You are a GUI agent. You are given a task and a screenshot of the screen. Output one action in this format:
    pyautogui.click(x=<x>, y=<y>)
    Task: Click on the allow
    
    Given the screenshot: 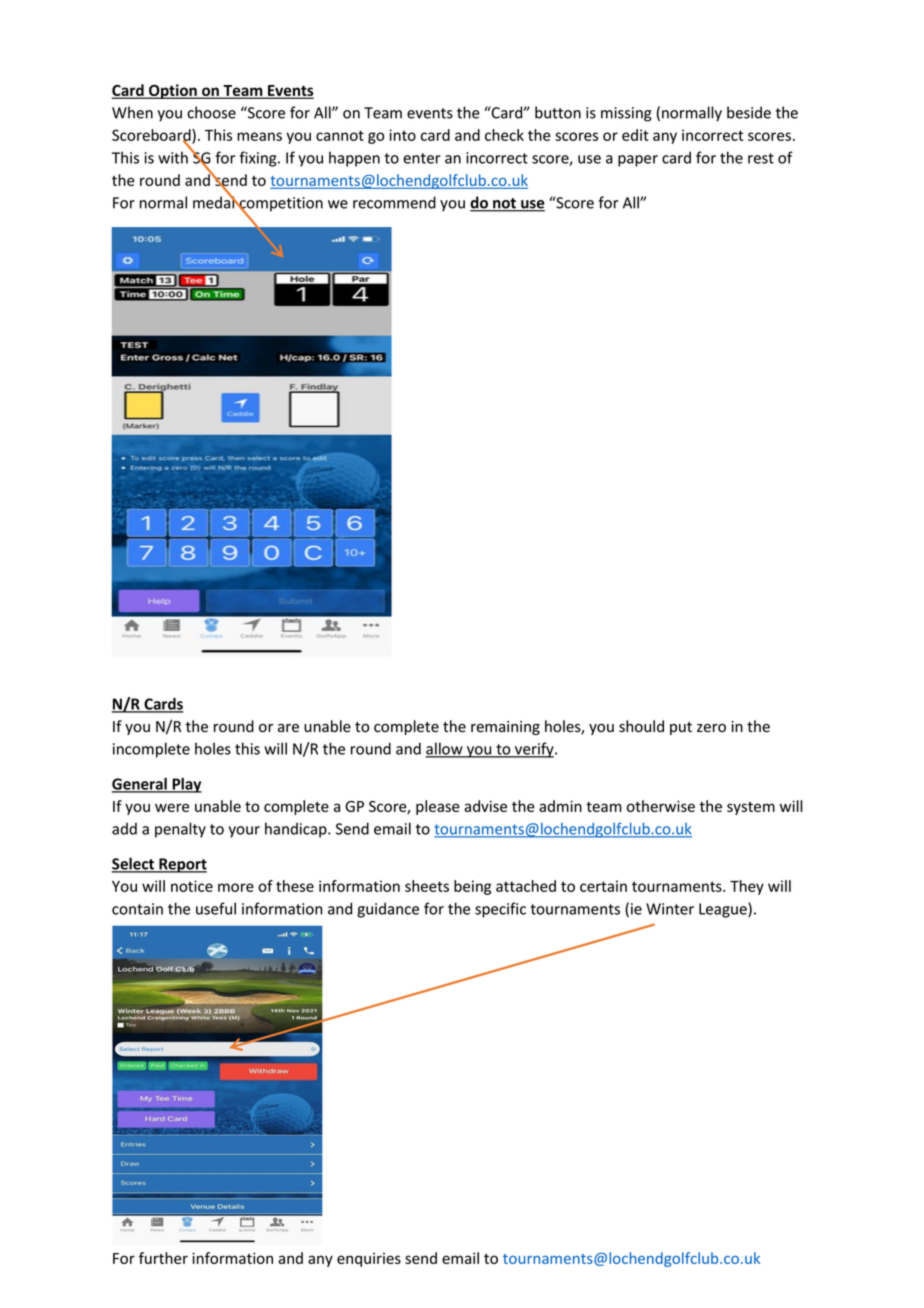 What is the action you would take?
    pyautogui.click(x=445, y=749)
